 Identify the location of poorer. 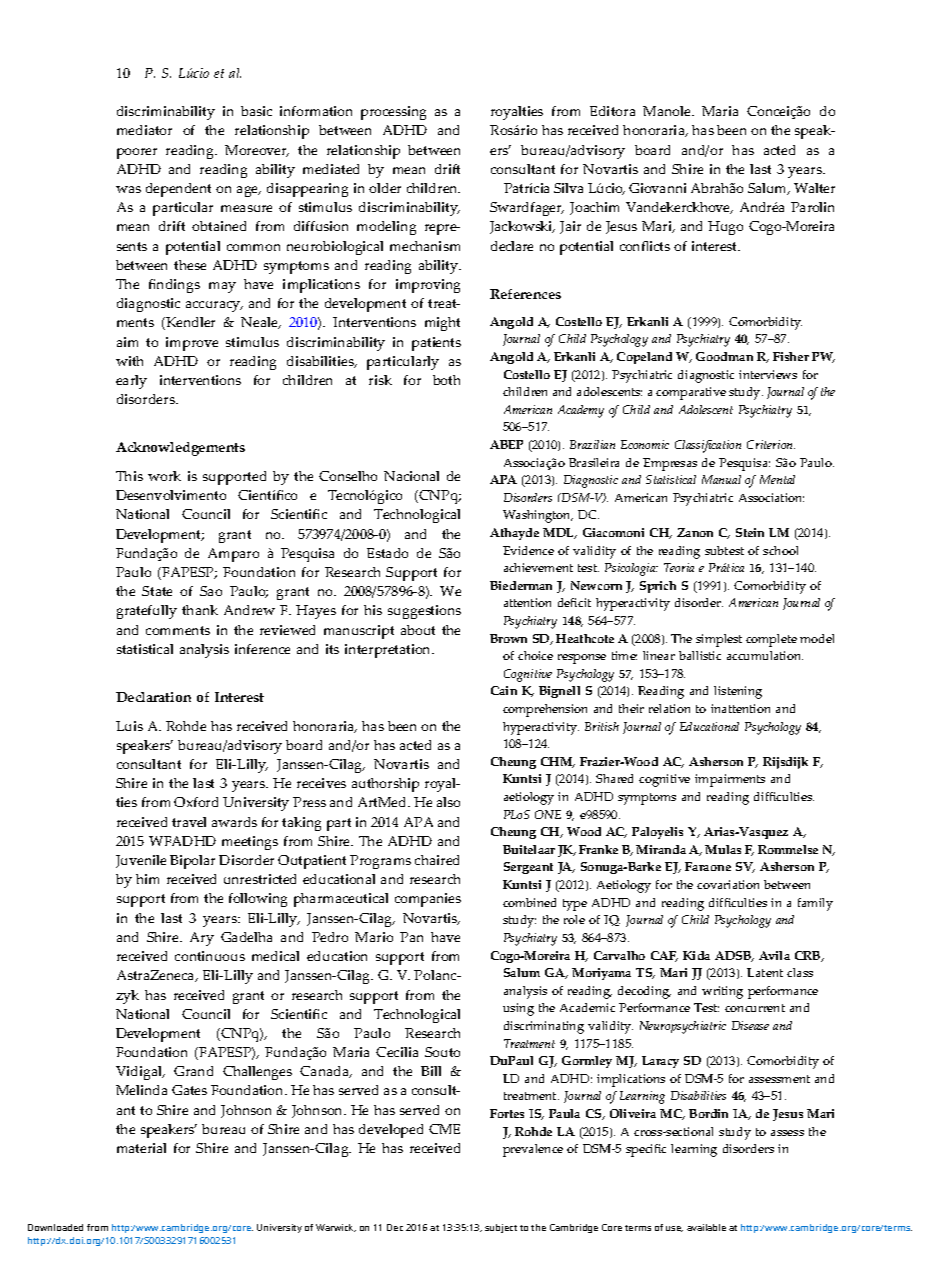
(137, 153).
